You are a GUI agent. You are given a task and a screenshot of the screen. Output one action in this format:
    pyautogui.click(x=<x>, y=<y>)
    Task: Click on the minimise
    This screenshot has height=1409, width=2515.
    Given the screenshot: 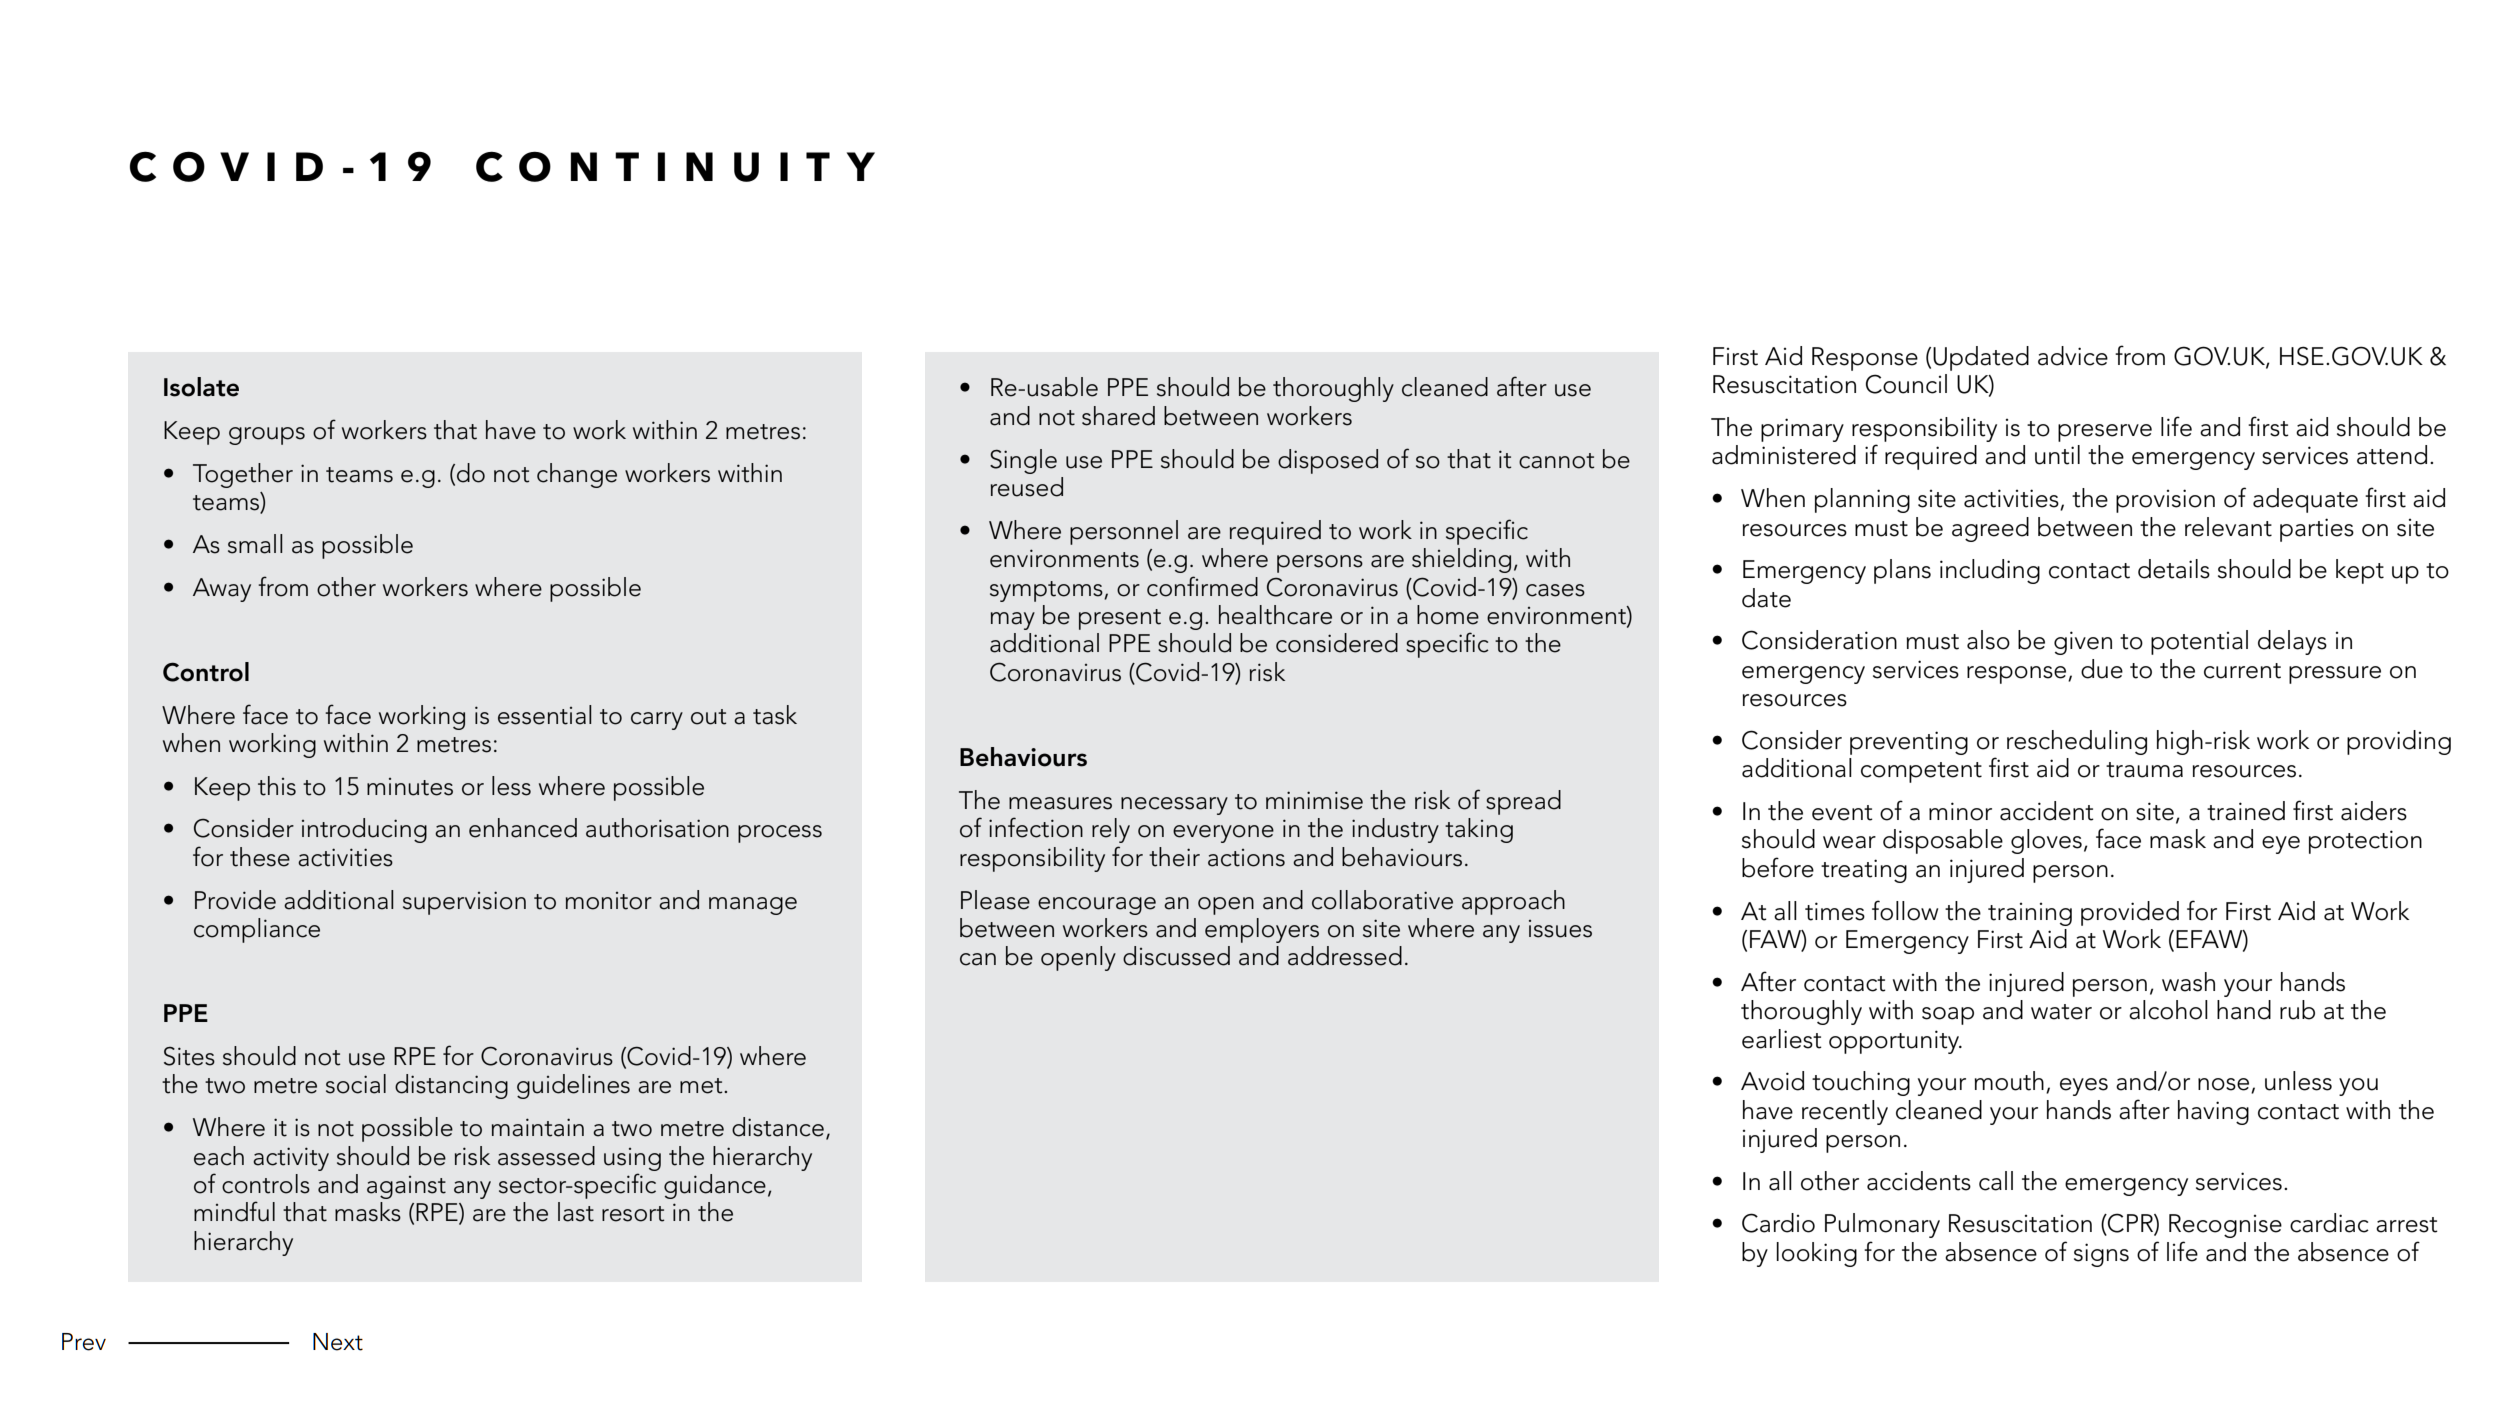 What is the action you would take?
    pyautogui.click(x=1314, y=800)
